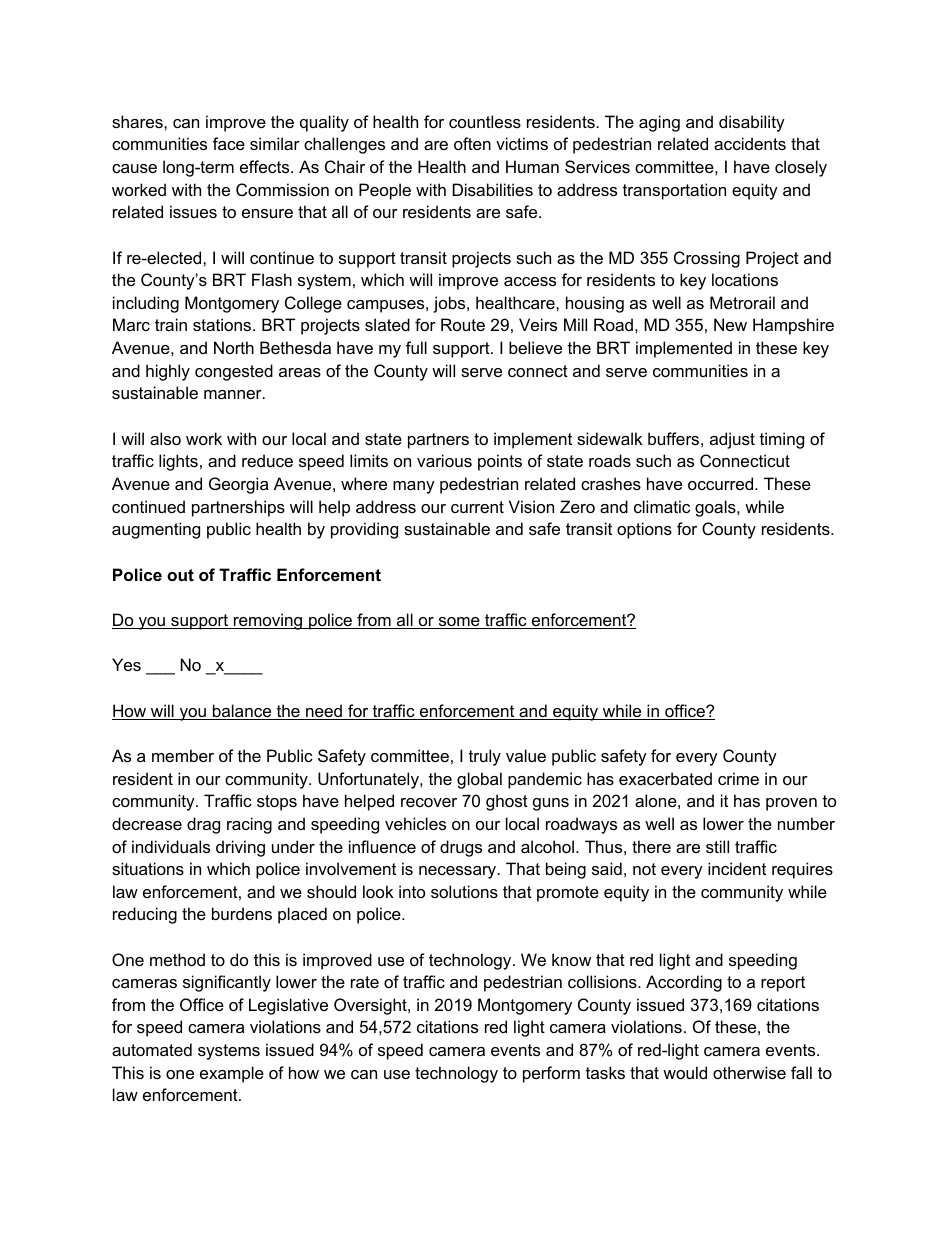 The width and height of the image is (952, 1233). What do you see at coordinates (750, 143) in the image?
I see `accidents` at bounding box center [750, 143].
